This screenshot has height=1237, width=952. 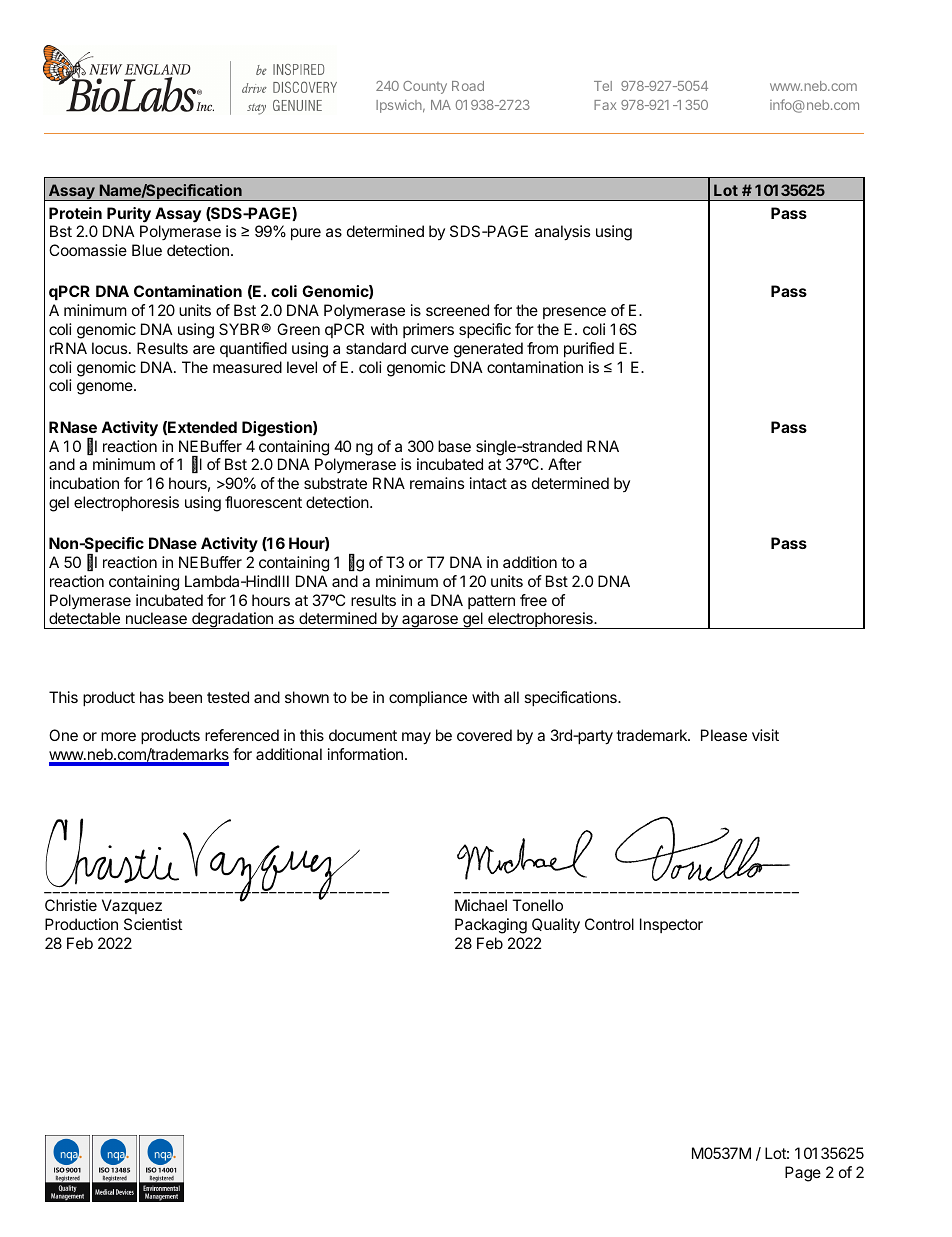 What do you see at coordinates (129, 215) in the screenshot?
I see `Purity` at bounding box center [129, 215].
